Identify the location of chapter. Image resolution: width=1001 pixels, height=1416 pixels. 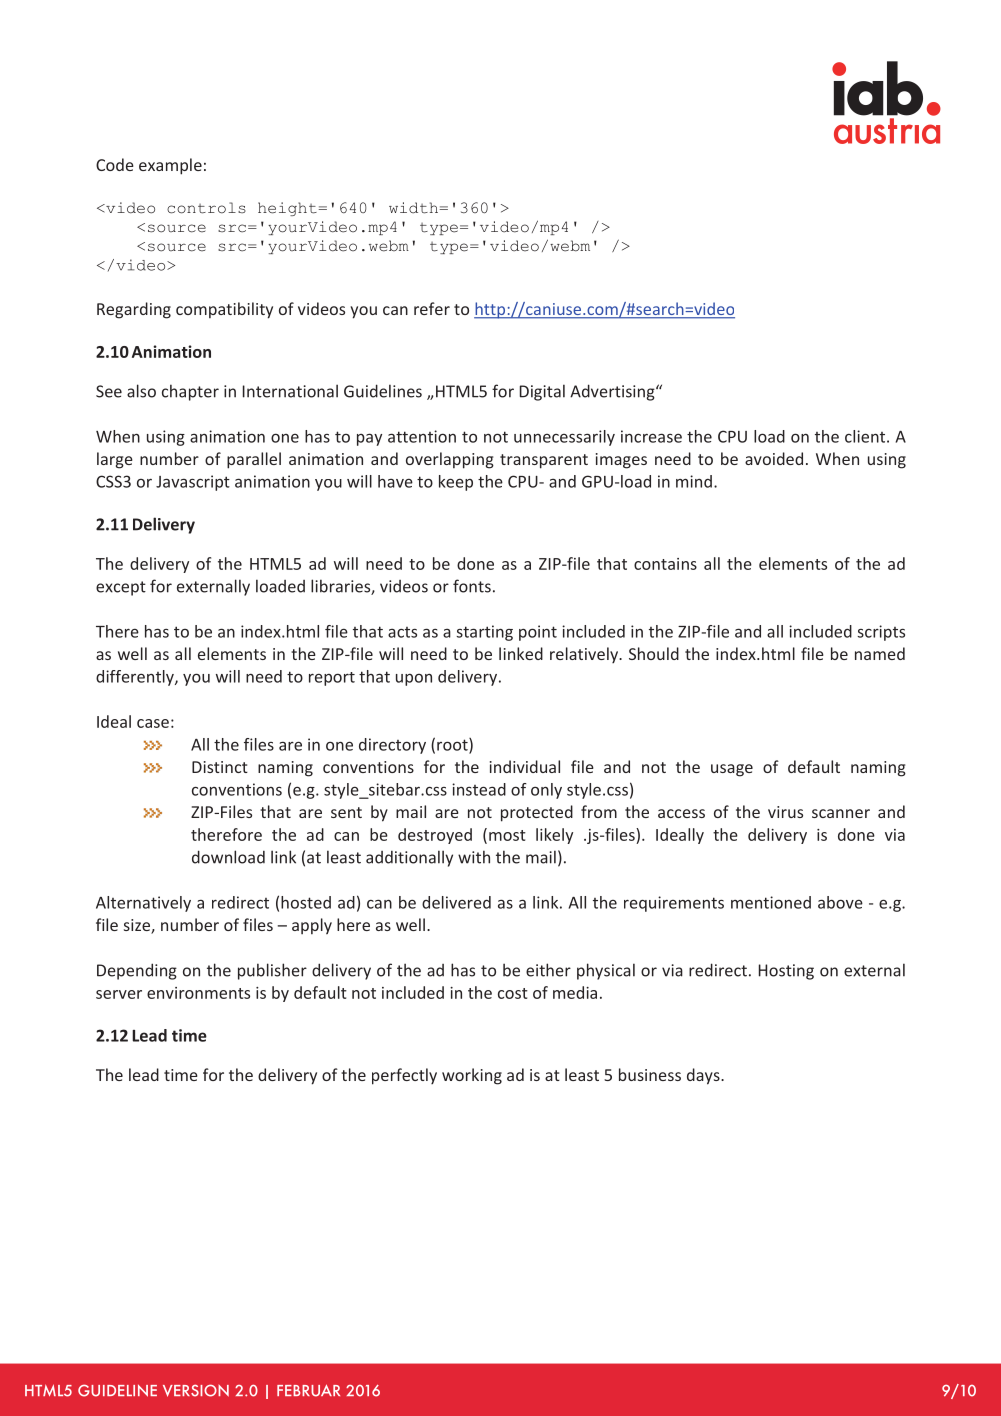
(190, 392).
